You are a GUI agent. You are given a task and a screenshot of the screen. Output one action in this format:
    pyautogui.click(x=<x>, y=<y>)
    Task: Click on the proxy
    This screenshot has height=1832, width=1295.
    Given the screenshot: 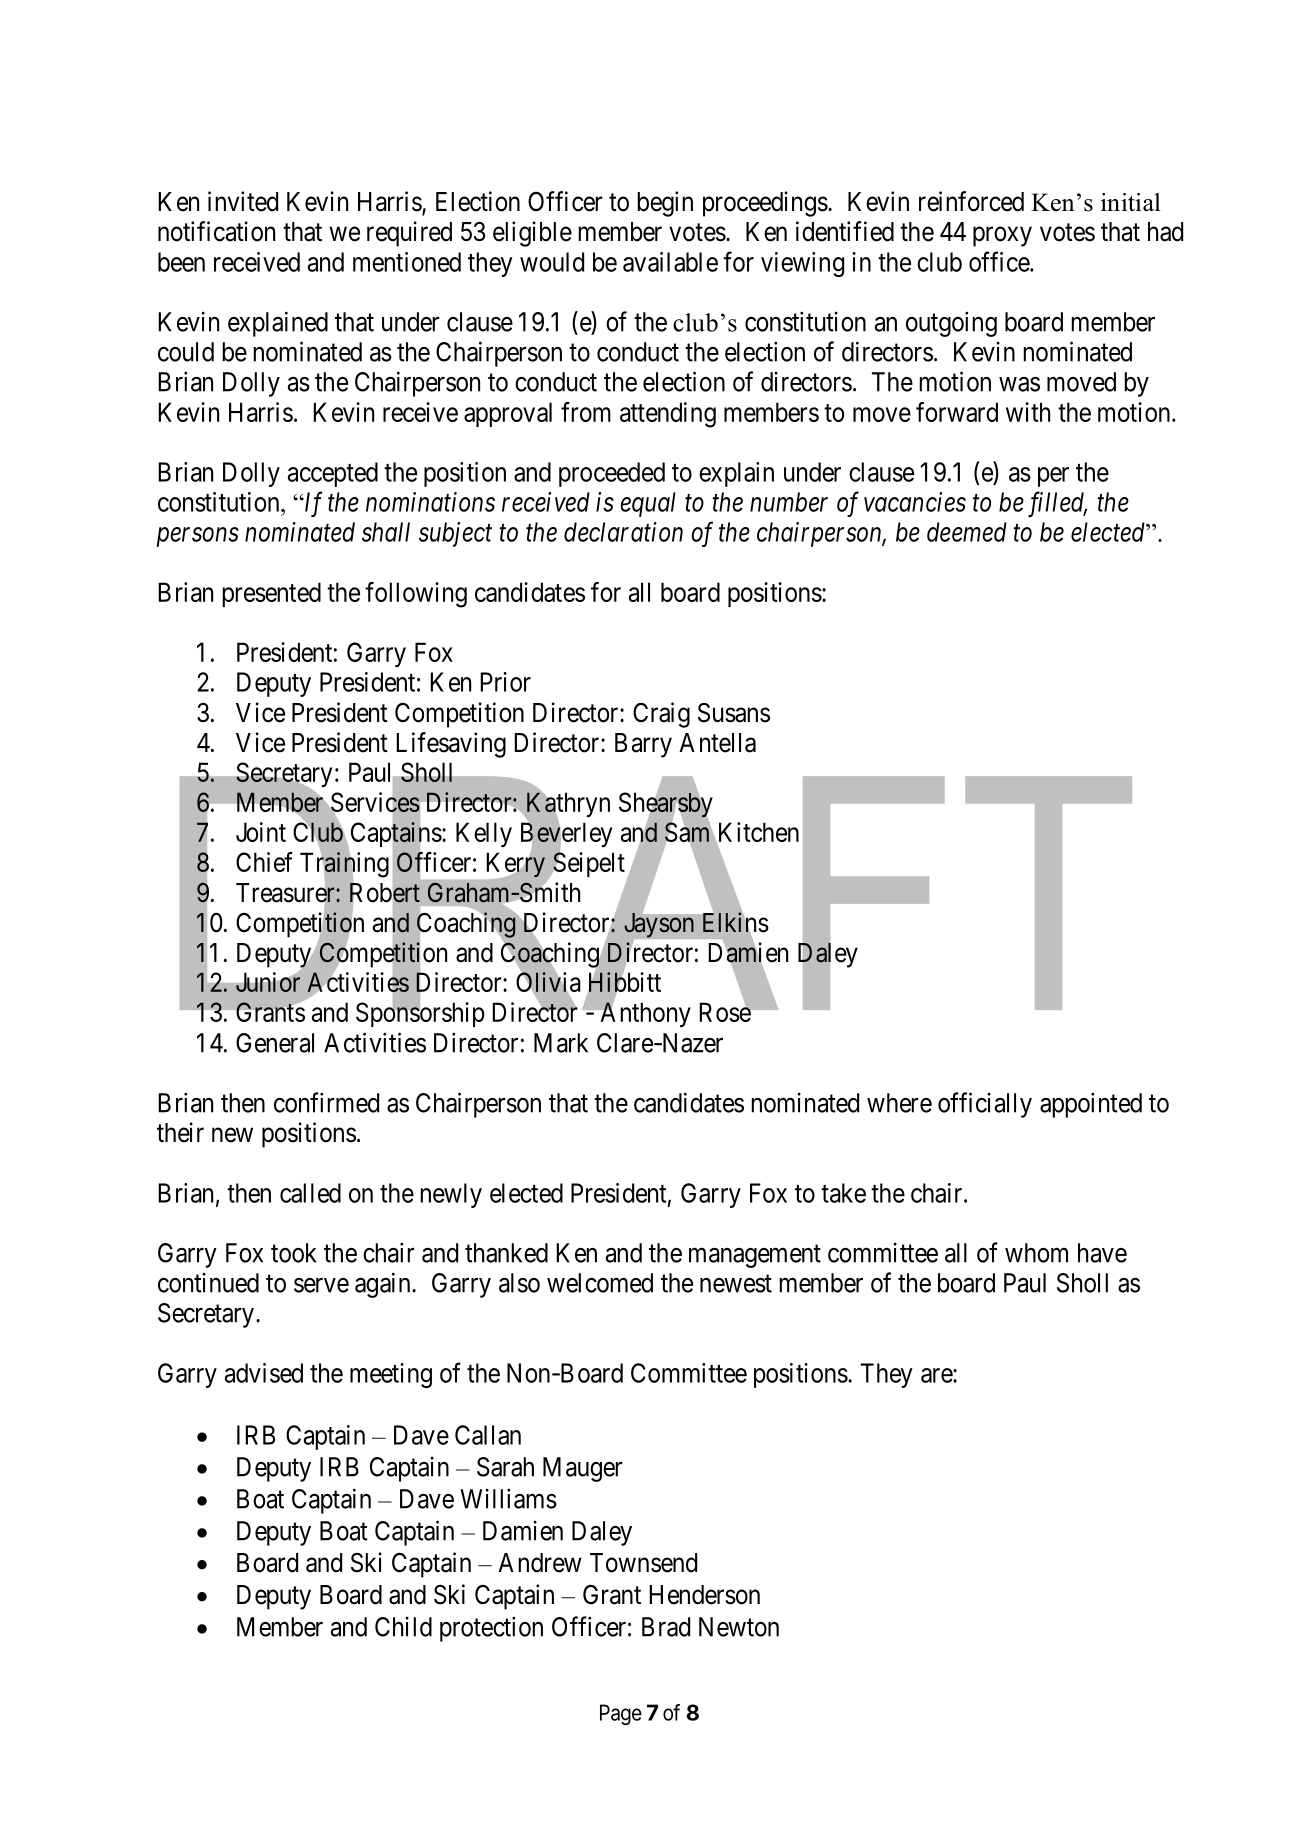 What is the action you would take?
    pyautogui.click(x=1002, y=237)
